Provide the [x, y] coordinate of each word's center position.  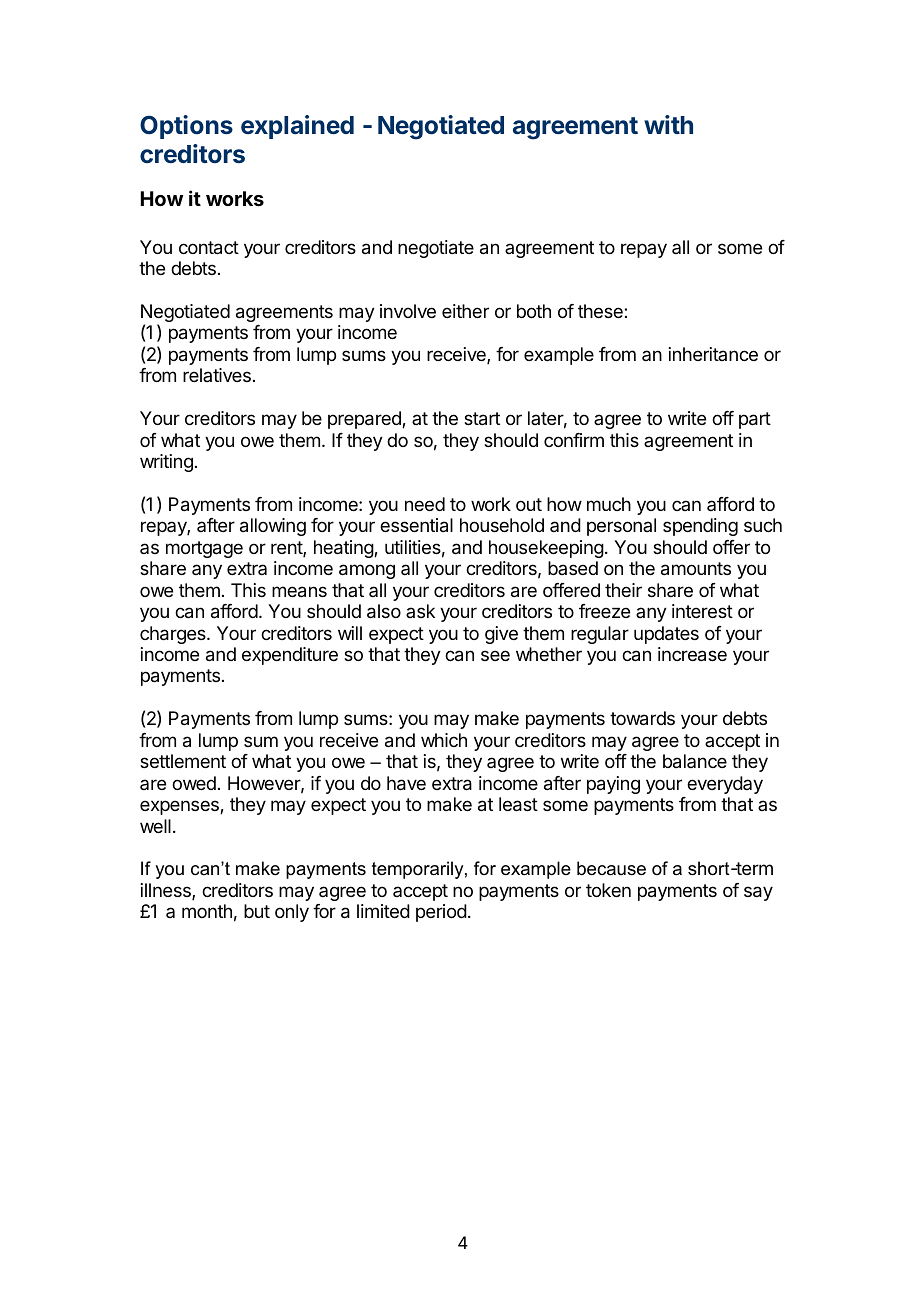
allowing [273, 527]
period [441, 913]
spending [700, 527]
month [207, 911]
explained [297, 127]
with [668, 124]
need [425, 504]
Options [186, 127]
